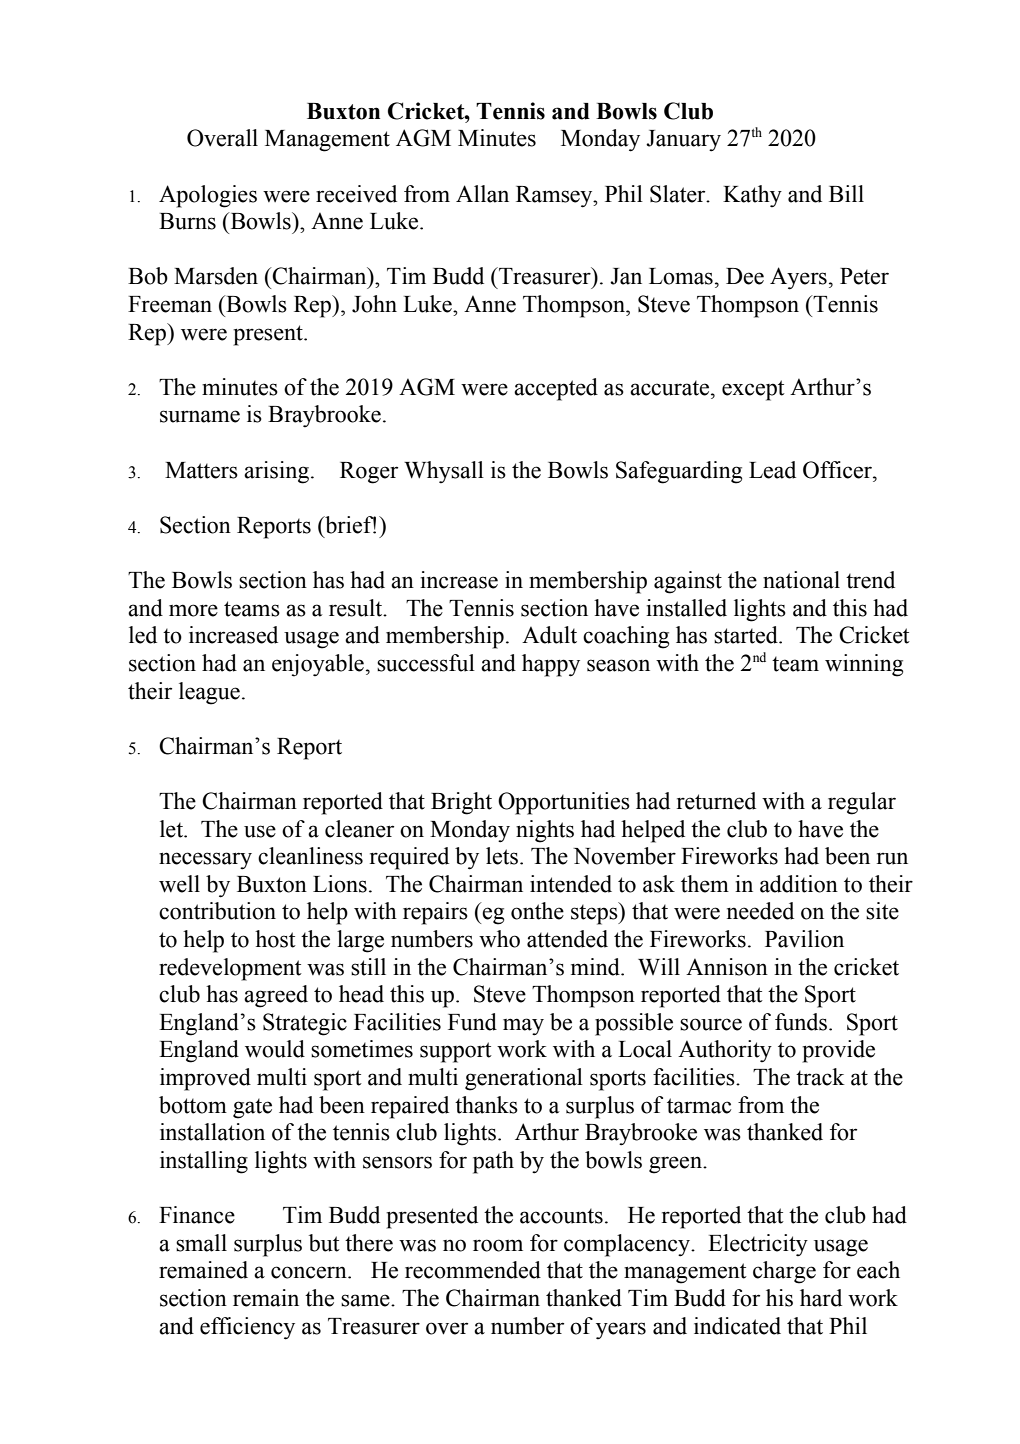 This document has width=1020, height=1444. Describe the element at coordinates (551, 665) in the document. I see `happy` at that location.
